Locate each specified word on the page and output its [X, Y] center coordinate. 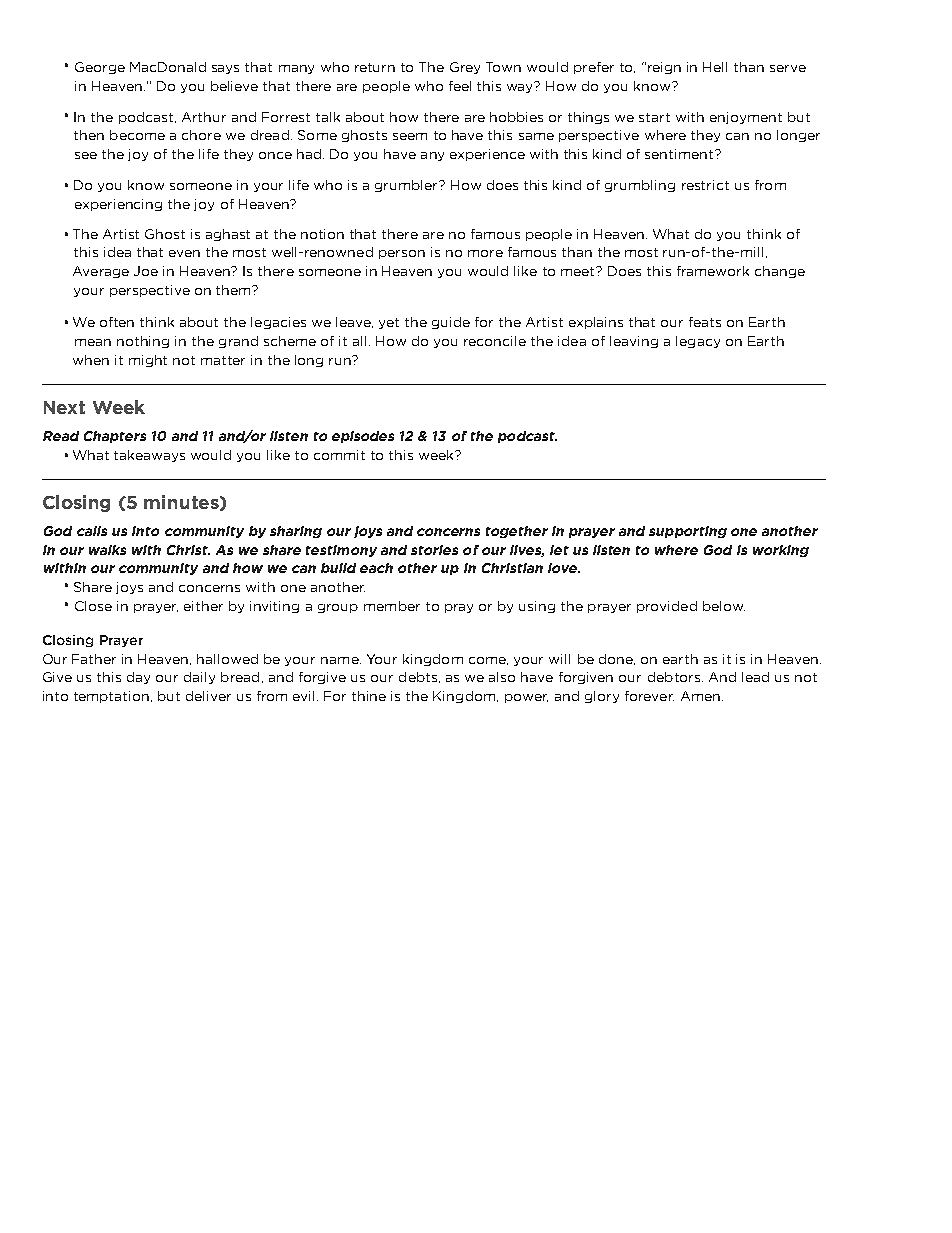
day [138, 678]
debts [419, 677]
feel [460, 86]
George [100, 68]
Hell [715, 67]
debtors [674, 677]
